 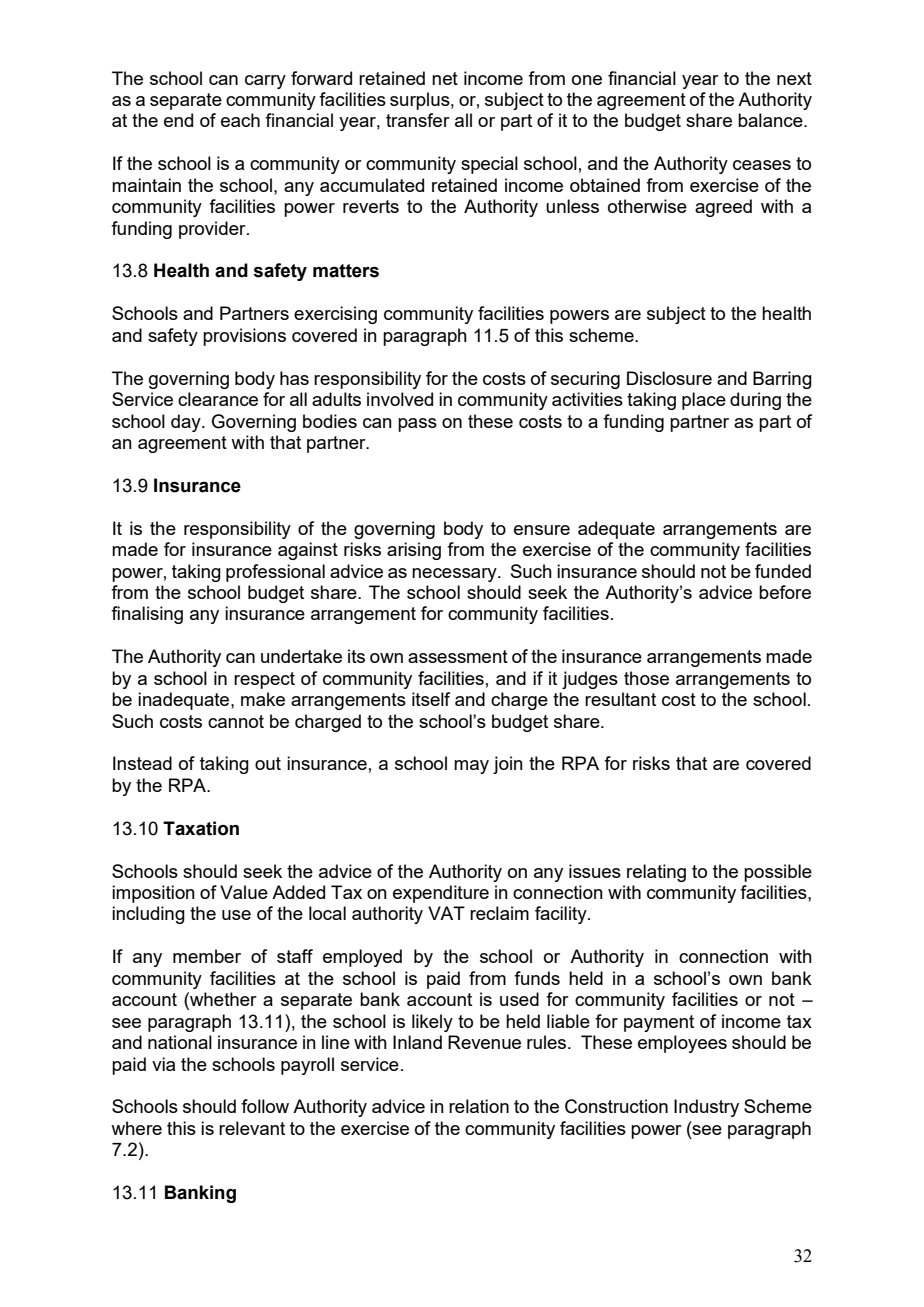 I want to click on balance, so click(x=771, y=120).
